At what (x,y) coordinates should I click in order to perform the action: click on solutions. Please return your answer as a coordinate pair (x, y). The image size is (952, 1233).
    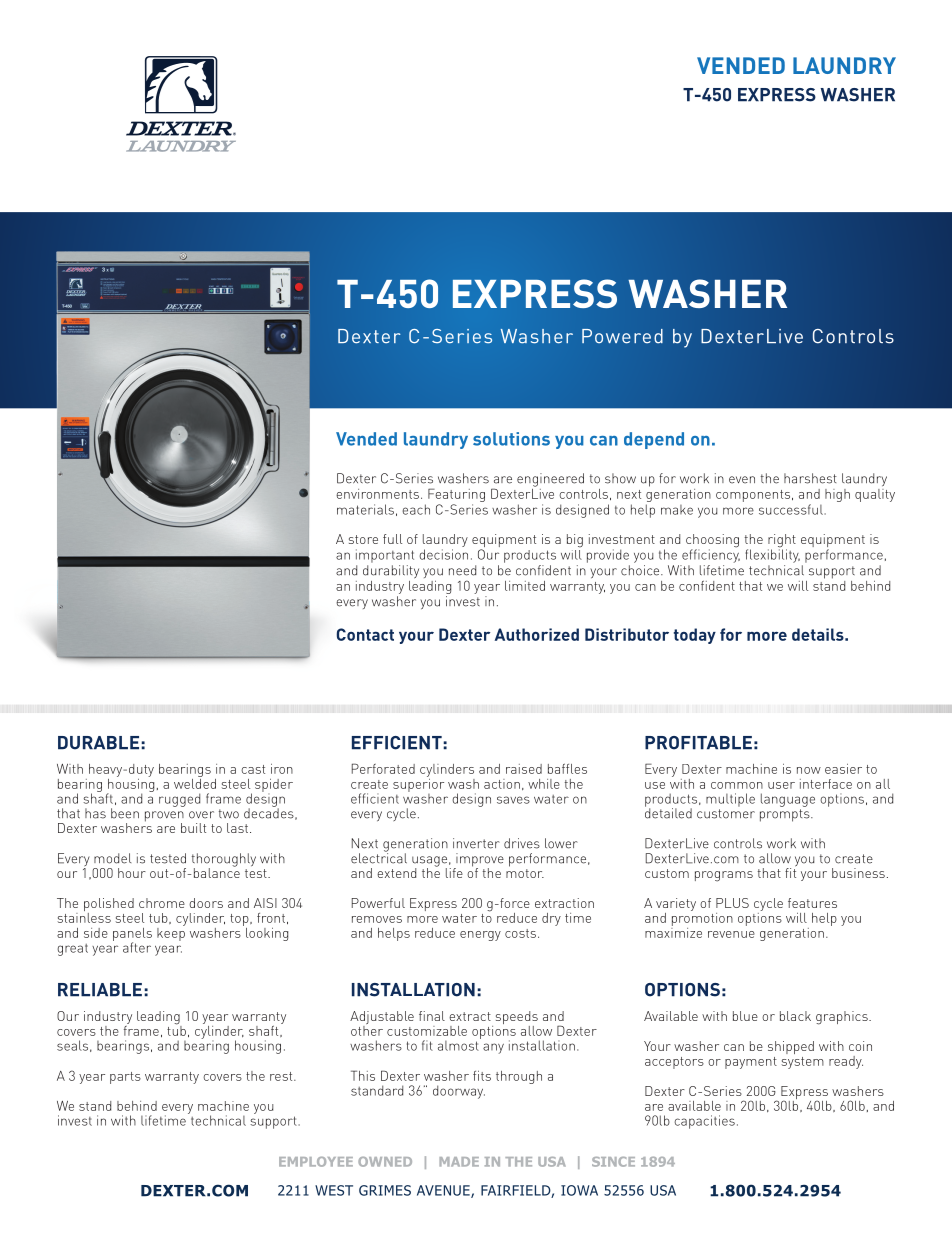
    Looking at the image, I should click on (511, 439).
